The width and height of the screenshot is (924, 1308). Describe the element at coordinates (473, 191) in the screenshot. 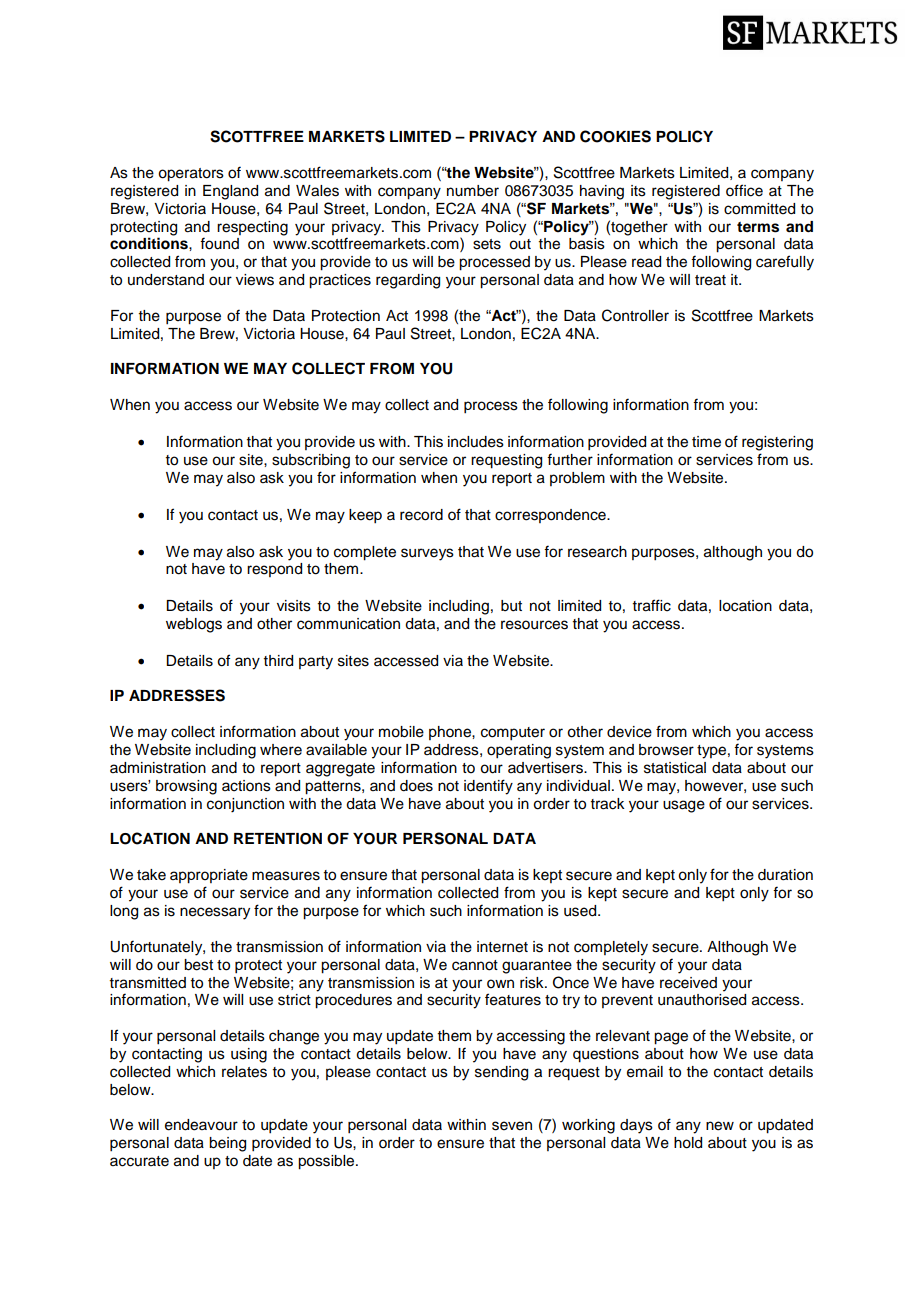

I see `number` at that location.
